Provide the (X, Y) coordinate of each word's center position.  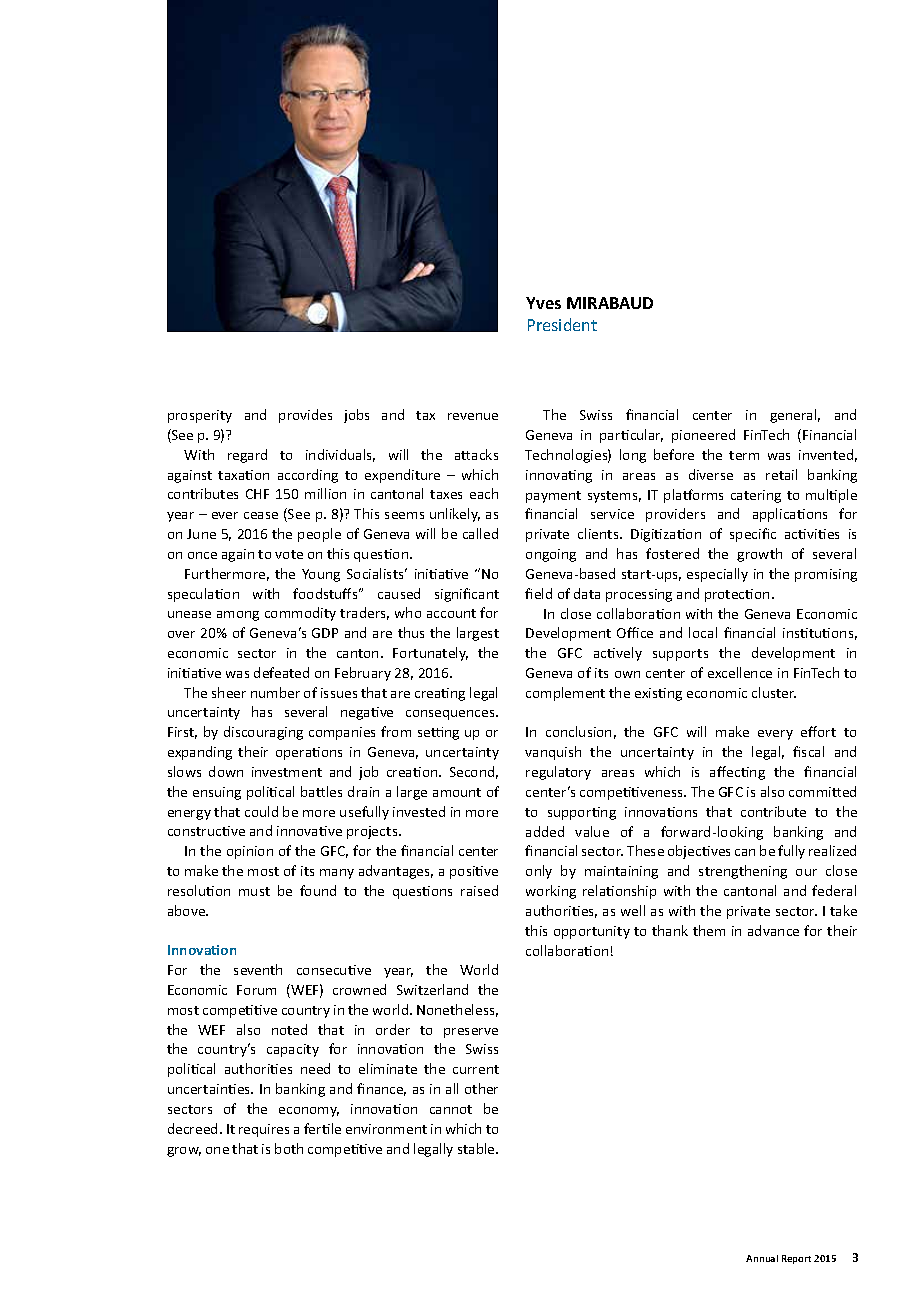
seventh (258, 969)
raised (479, 890)
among (238, 616)
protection (737, 595)
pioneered (703, 436)
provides (305, 416)
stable (477, 1148)
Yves (543, 303)
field (538, 593)
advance (773, 930)
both (289, 1148)
